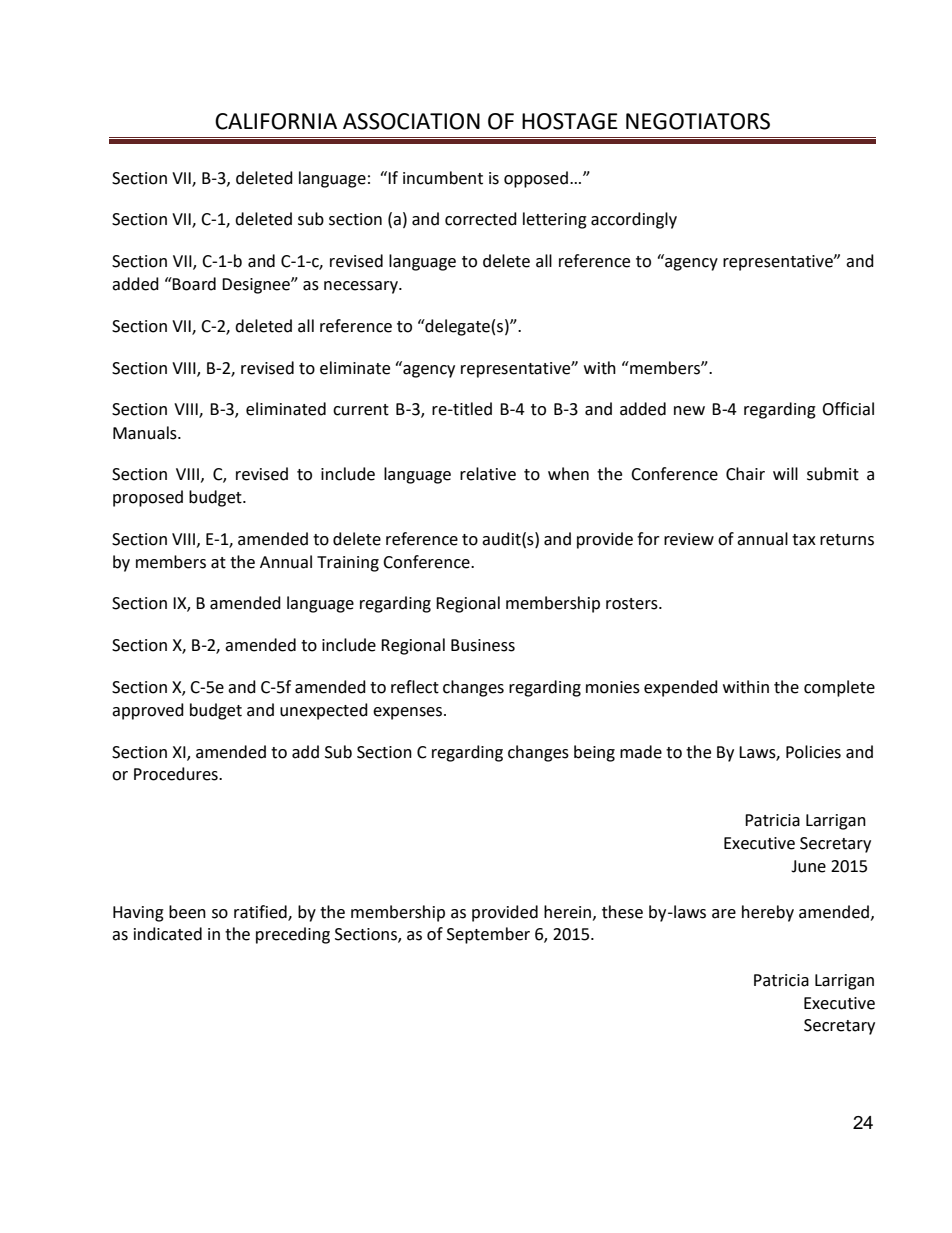  Describe the element at coordinates (536, 179) in the screenshot. I see `opposed` at that location.
